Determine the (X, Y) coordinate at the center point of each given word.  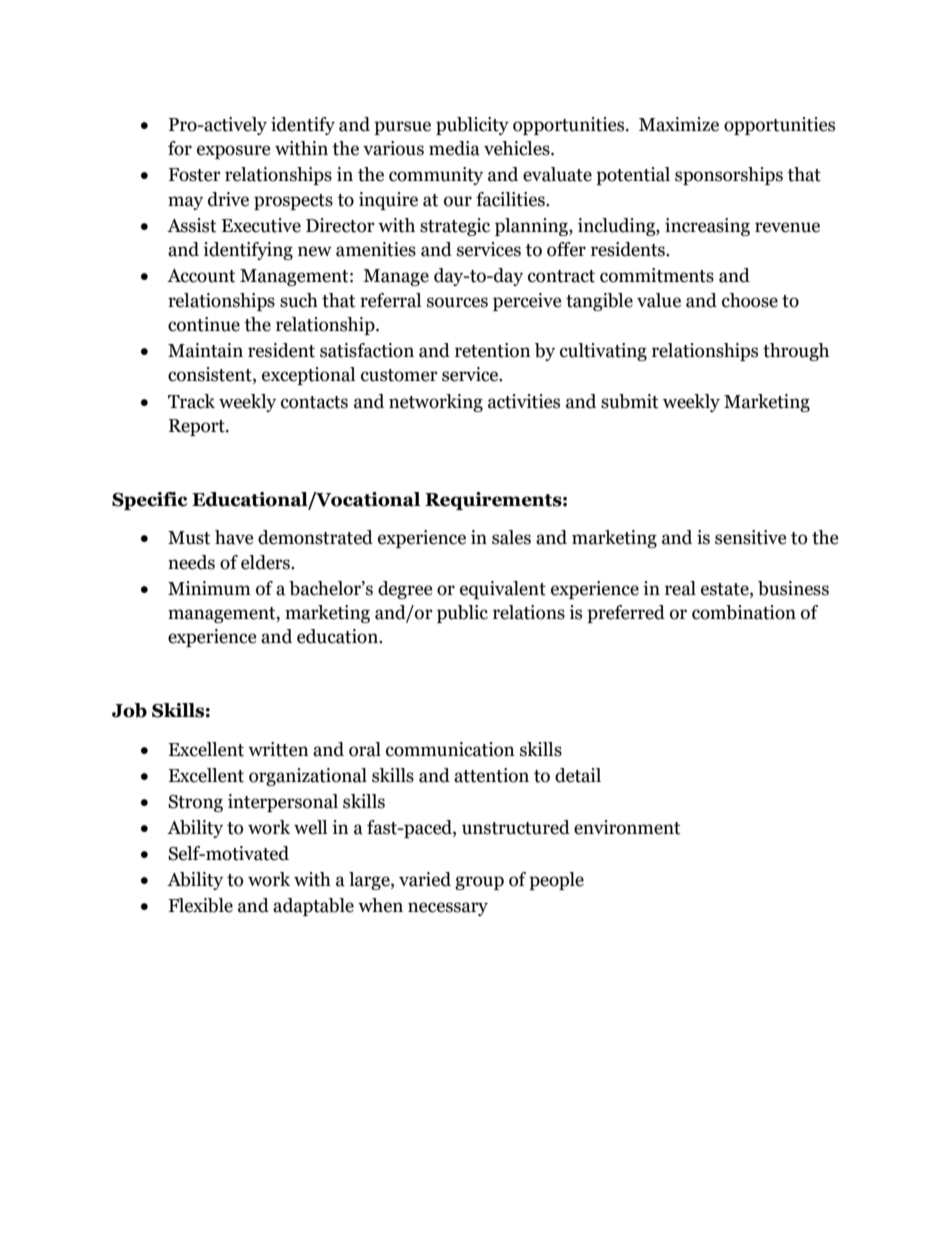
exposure (234, 152)
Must (189, 538)
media (454, 148)
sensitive (751, 537)
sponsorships (729, 176)
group (479, 883)
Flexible (200, 905)
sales (511, 537)
